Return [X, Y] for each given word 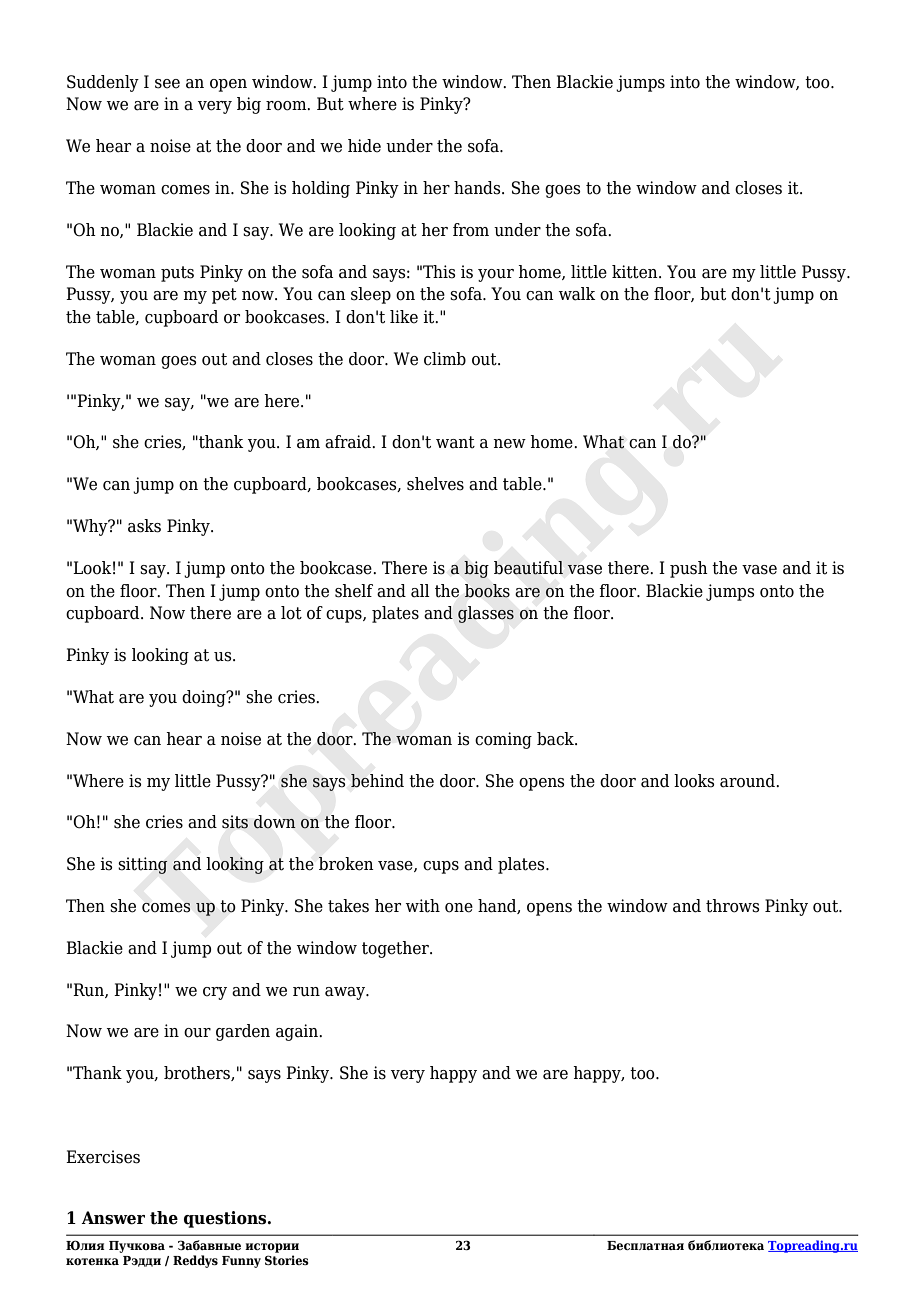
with [423, 906]
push [689, 569]
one [459, 908]
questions [226, 1219]
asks [144, 526]
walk [577, 294]
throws [733, 906]
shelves [435, 484]
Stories [287, 1260]
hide [364, 146]
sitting [143, 865]
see [167, 84]
